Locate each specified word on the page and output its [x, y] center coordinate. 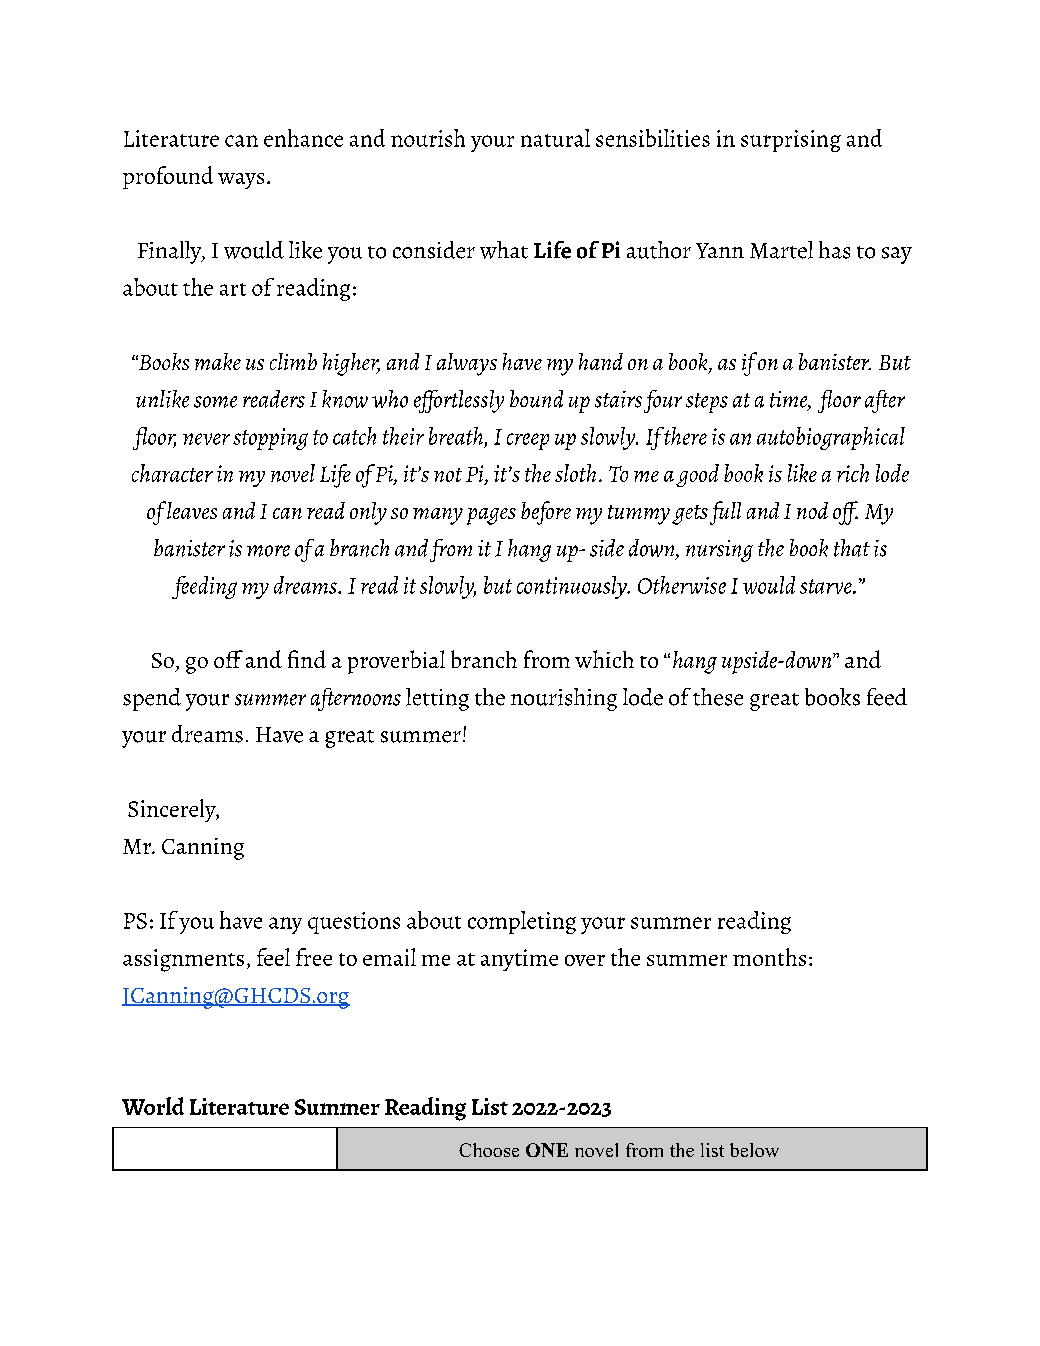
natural [555, 138]
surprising [791, 141]
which [604, 659]
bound [536, 399]
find [307, 659]
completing [522, 922]
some [215, 402]
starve [827, 586]
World [153, 1106]
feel [273, 957]
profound [168, 177]
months [769, 957]
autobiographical [831, 438]
